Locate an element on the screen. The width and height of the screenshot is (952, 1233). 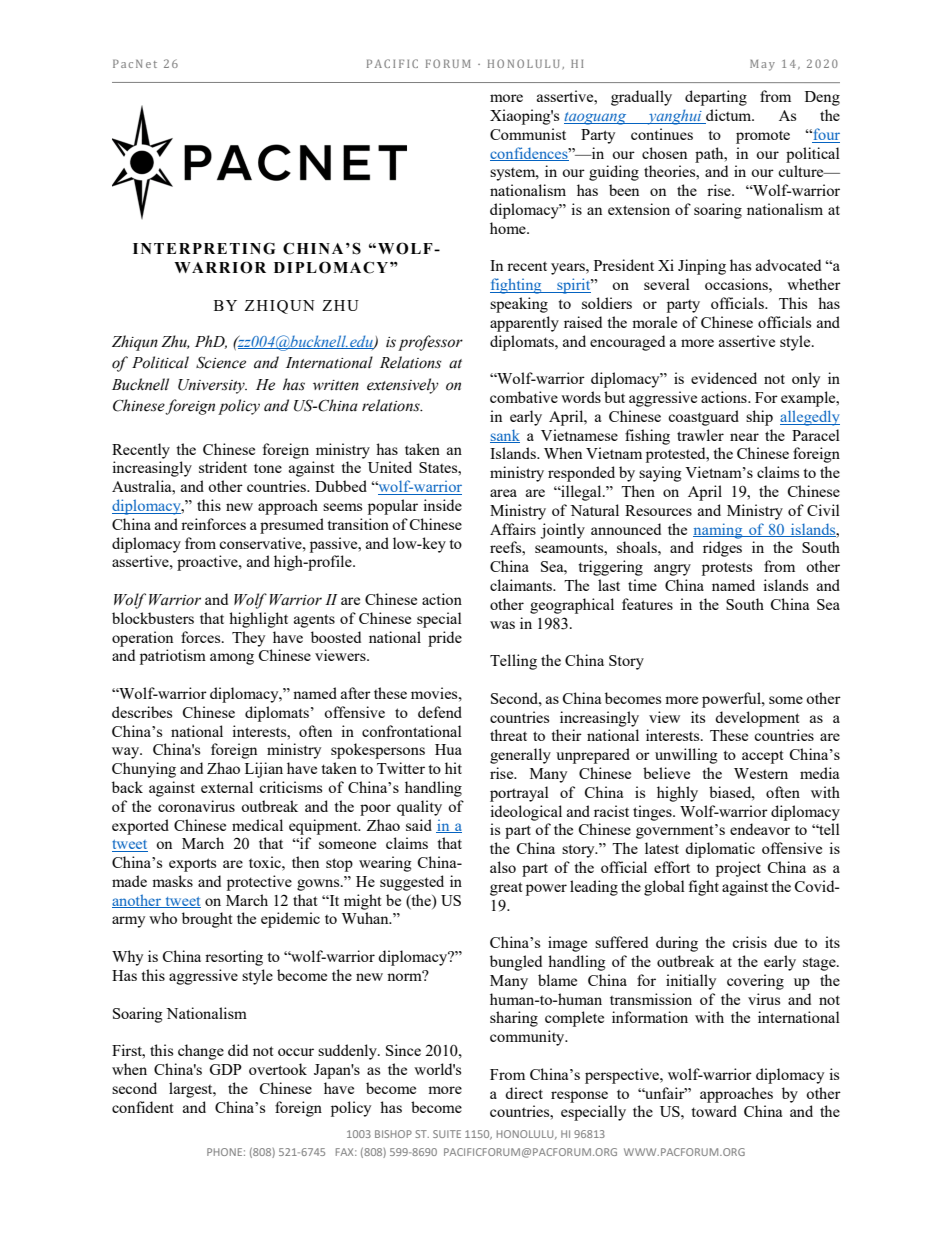
GDP is located at coordinates (225, 1069).
